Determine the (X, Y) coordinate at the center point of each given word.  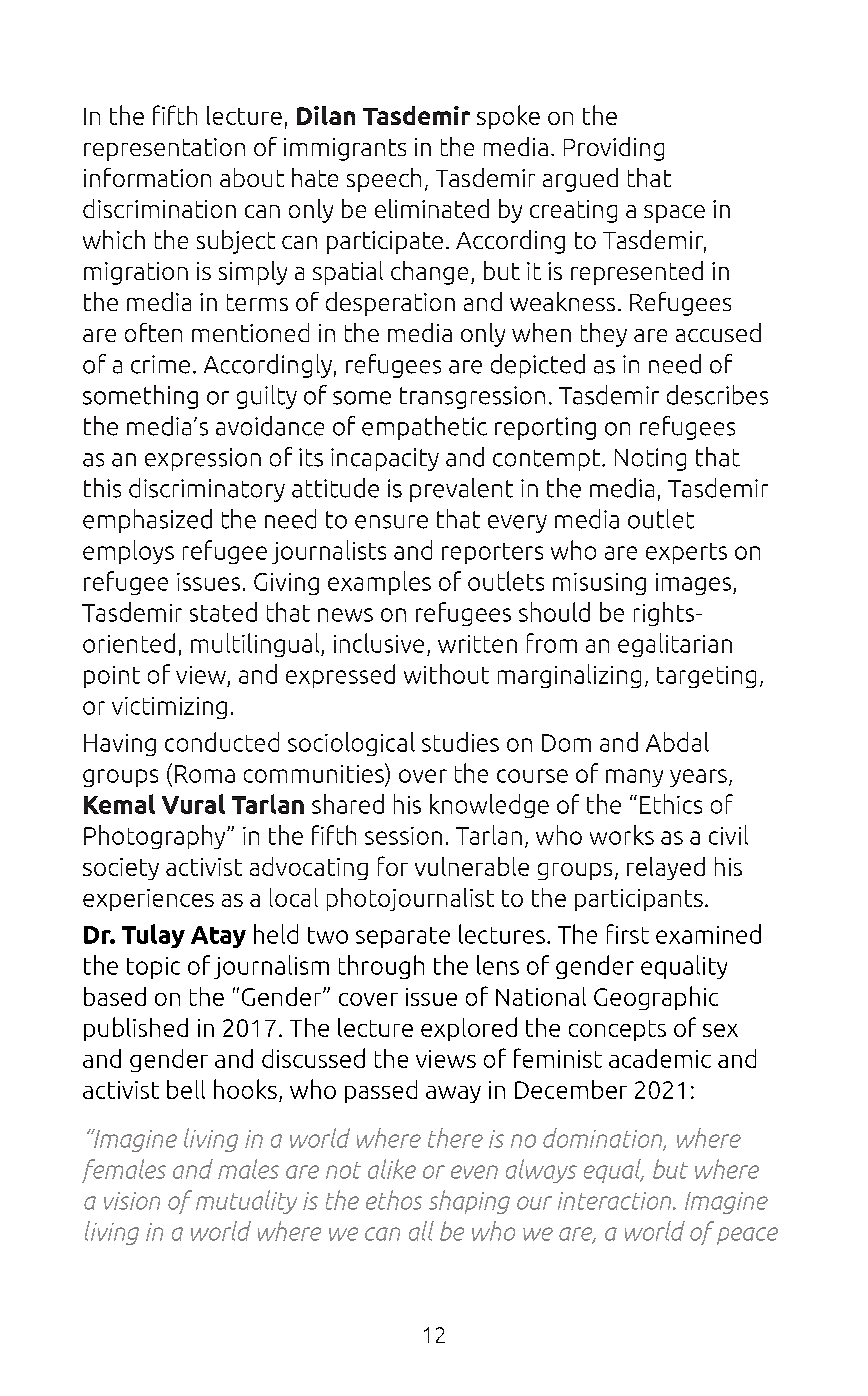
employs (128, 552)
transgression (472, 397)
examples (379, 583)
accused (718, 332)
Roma (205, 774)
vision (132, 1201)
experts (686, 553)
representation (164, 149)
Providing (614, 149)
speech (384, 180)
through (381, 967)
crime (160, 364)
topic (153, 968)
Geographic (656, 998)
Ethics (671, 804)
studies (460, 742)
